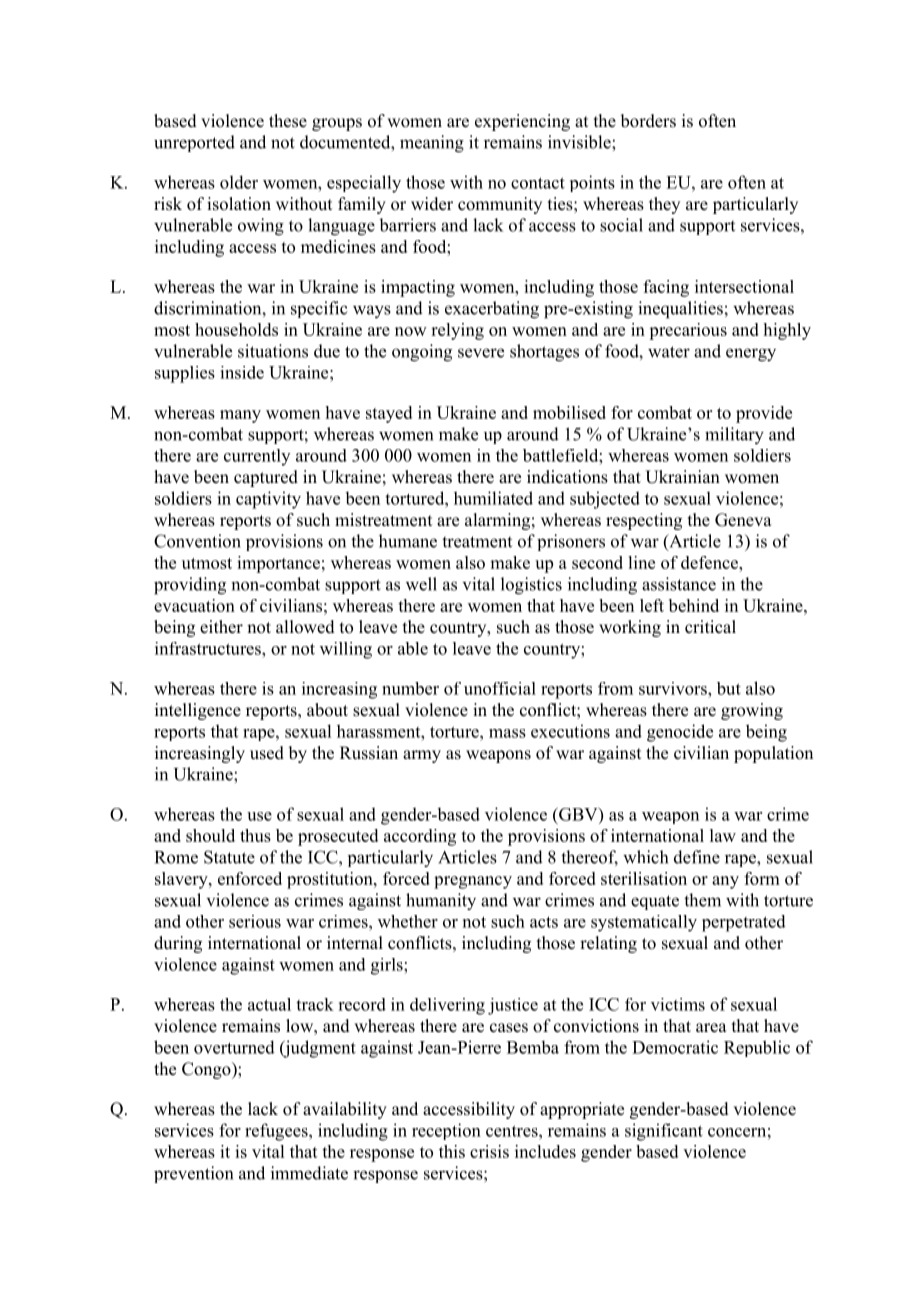 The image size is (924, 1308). Describe the element at coordinates (221, 627) in the screenshot. I see `either` at that location.
